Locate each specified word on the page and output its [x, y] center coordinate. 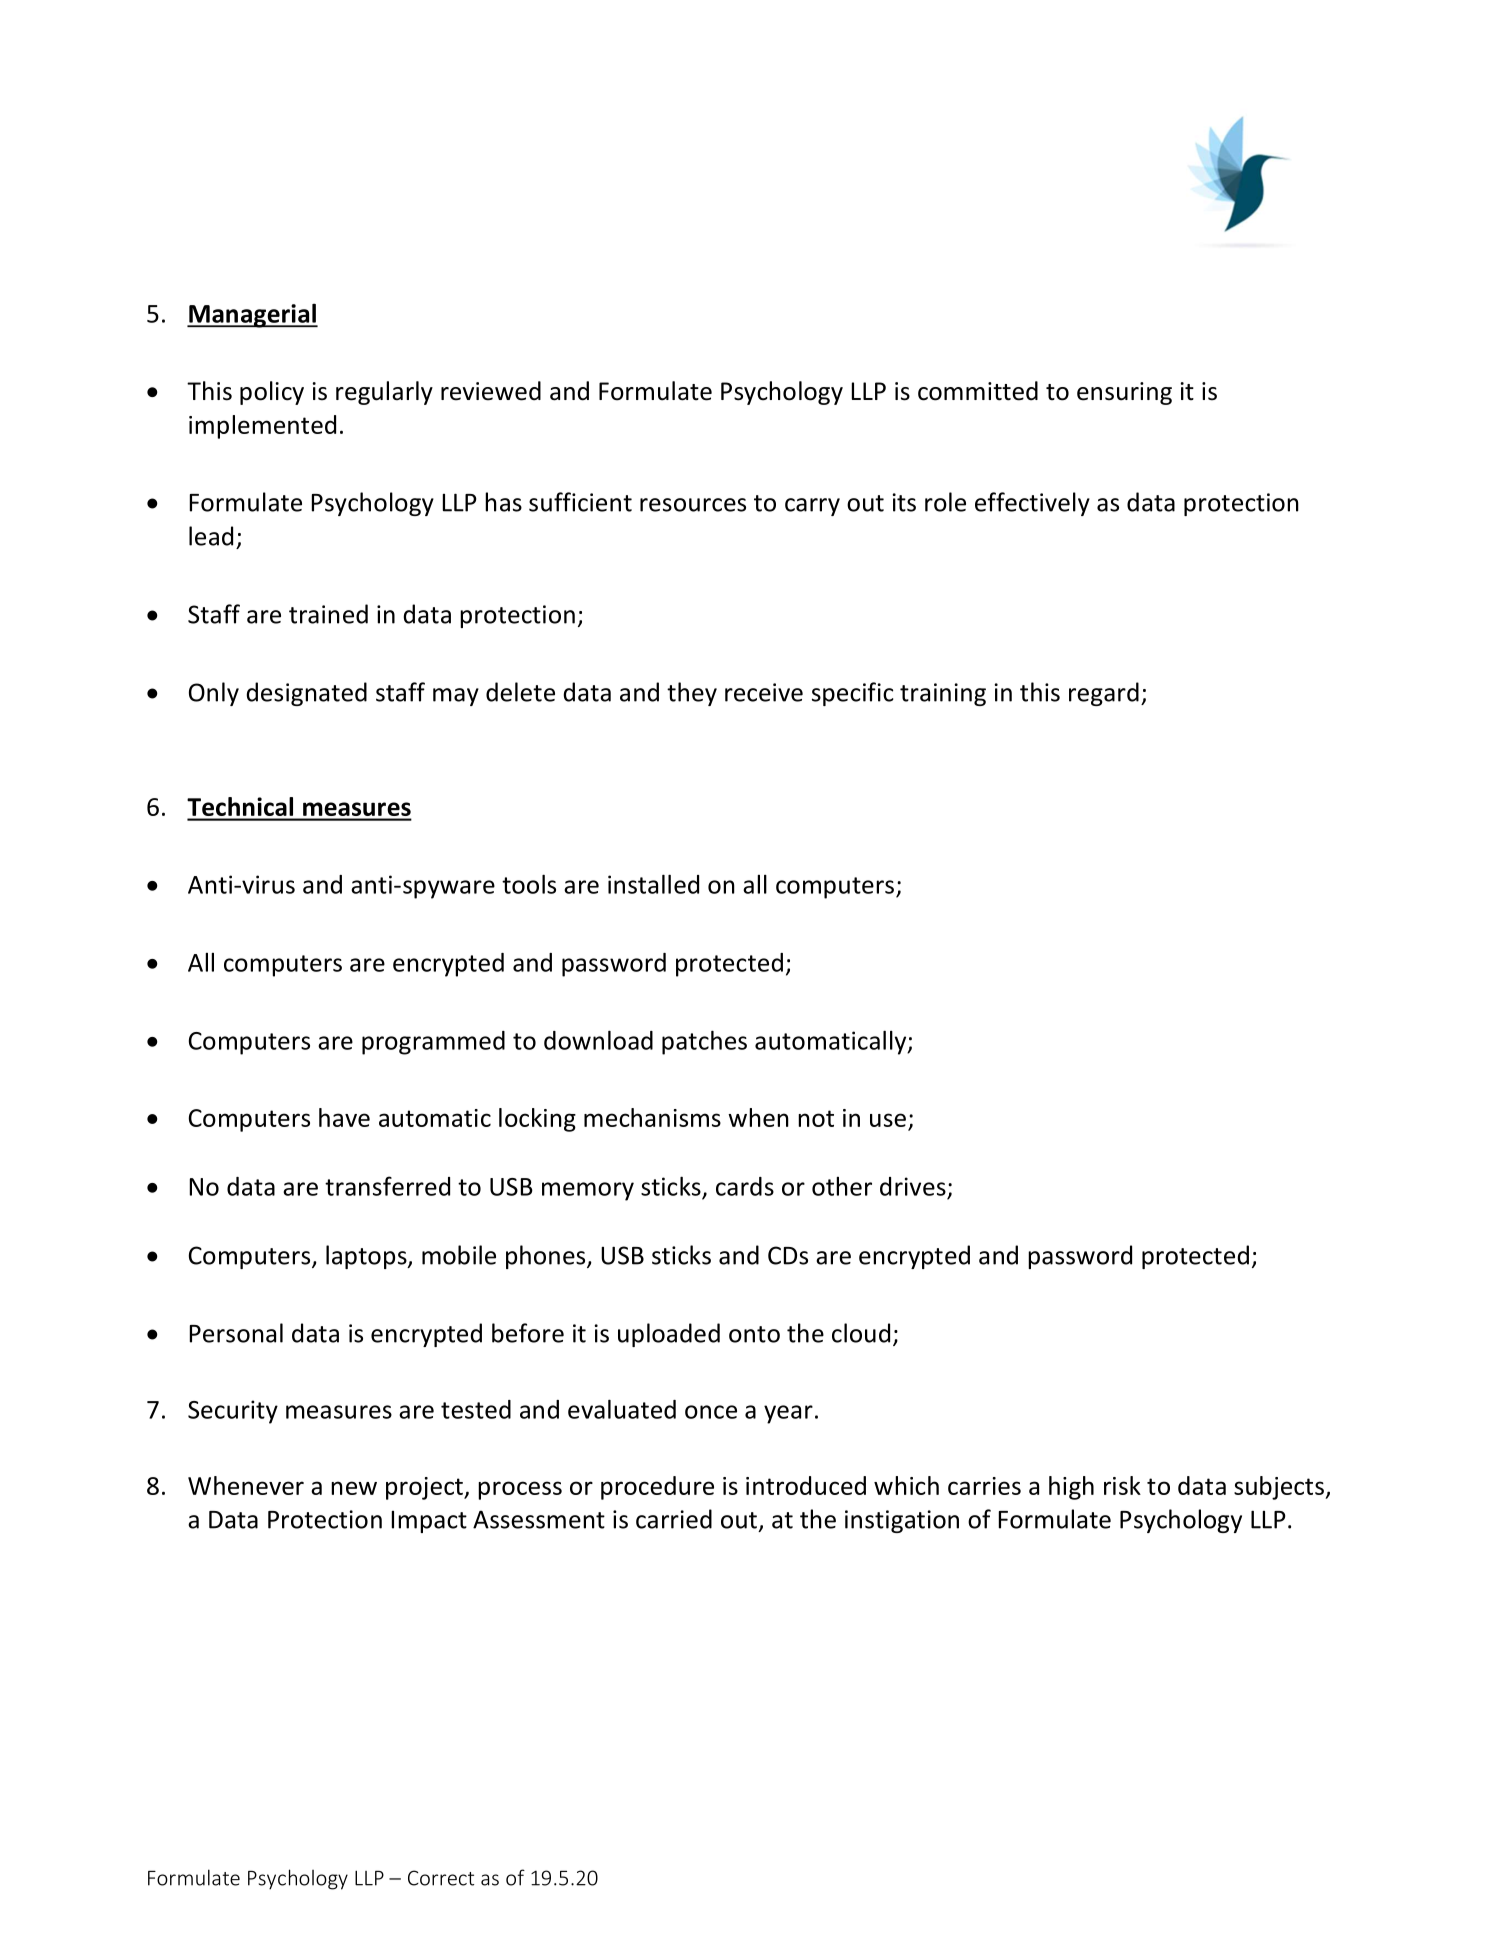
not [816, 1118]
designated [306, 694]
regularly [384, 393]
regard [1104, 694]
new [354, 1488]
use [888, 1120]
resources [693, 505]
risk [1122, 1485]
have [344, 1117]
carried [674, 1519]
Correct [441, 1878]
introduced [806, 1485]
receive [764, 692]
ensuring [1124, 393]
